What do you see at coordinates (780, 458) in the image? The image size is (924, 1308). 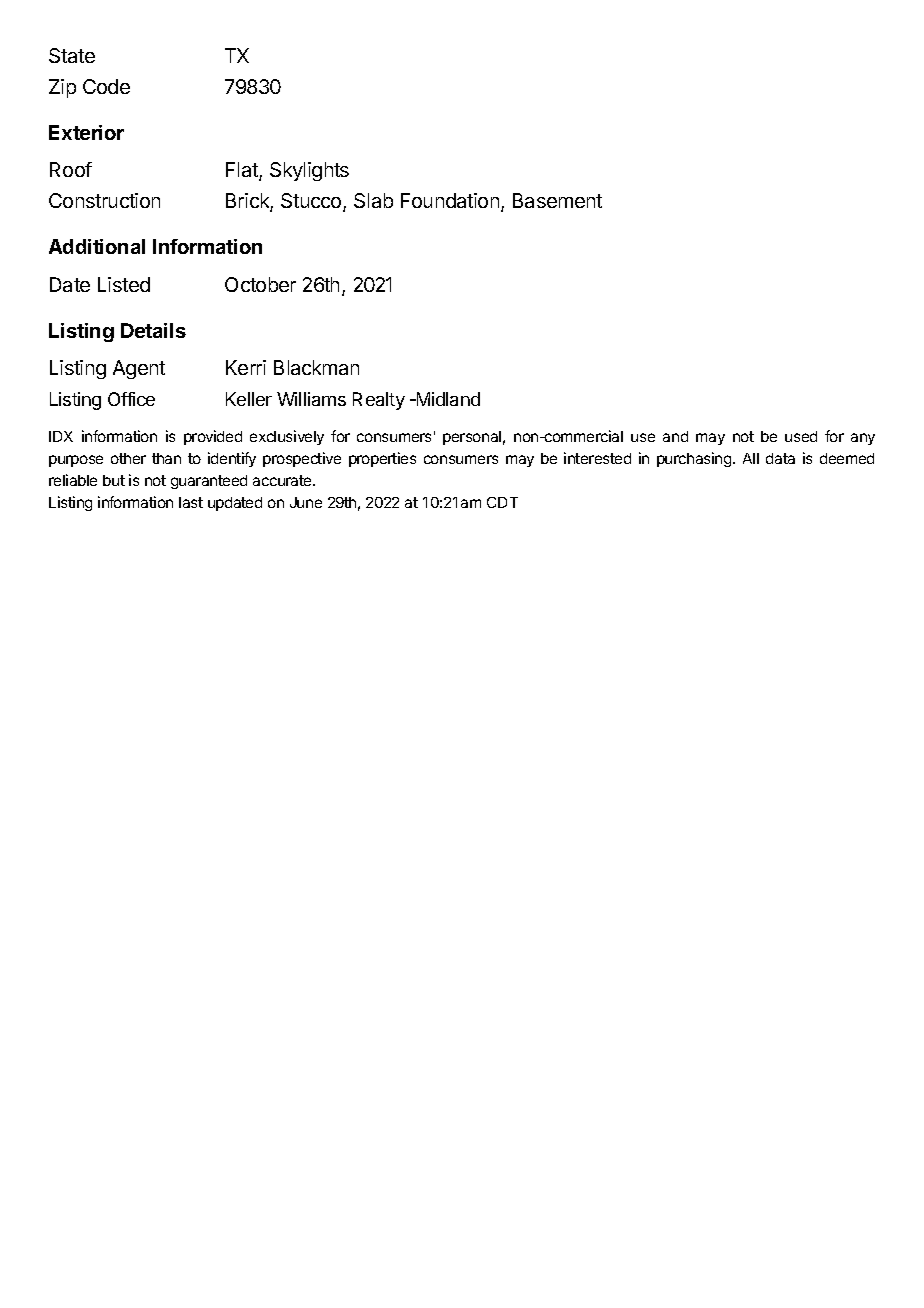 I see `data` at bounding box center [780, 458].
